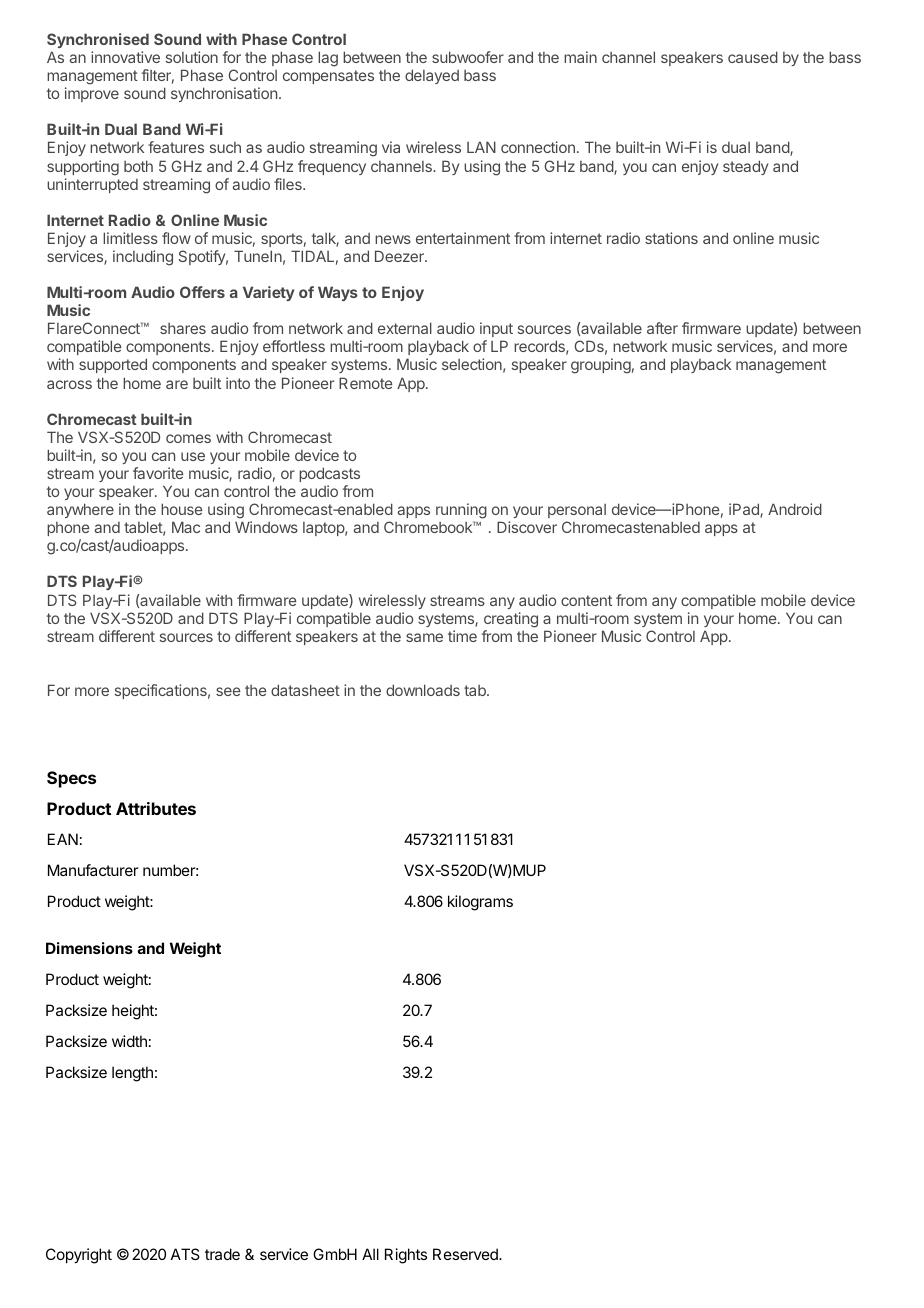 The image size is (924, 1308). I want to click on caused, so click(753, 57).
